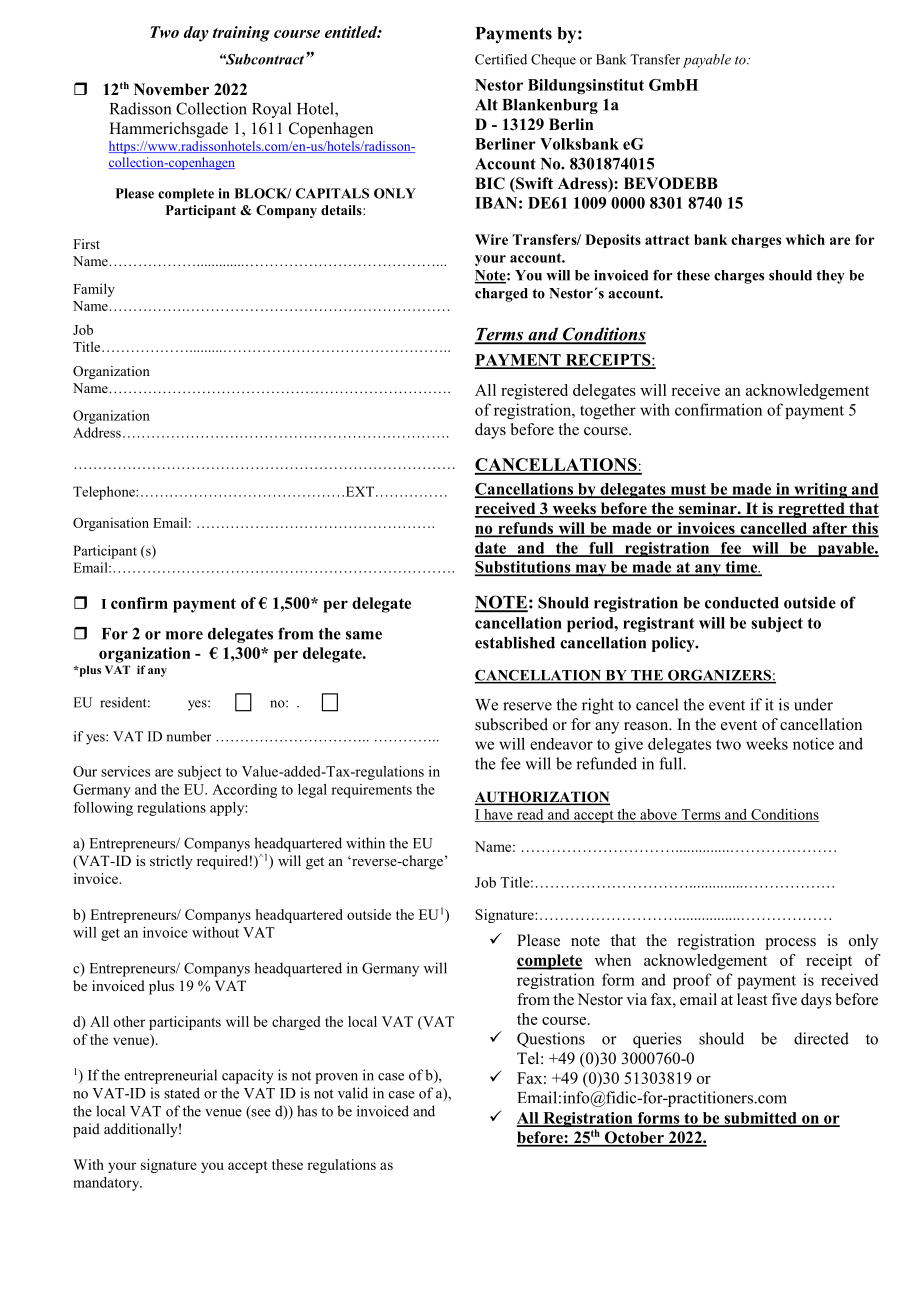 The height and width of the screenshot is (1308, 924). I want to click on conducted, so click(742, 603).
